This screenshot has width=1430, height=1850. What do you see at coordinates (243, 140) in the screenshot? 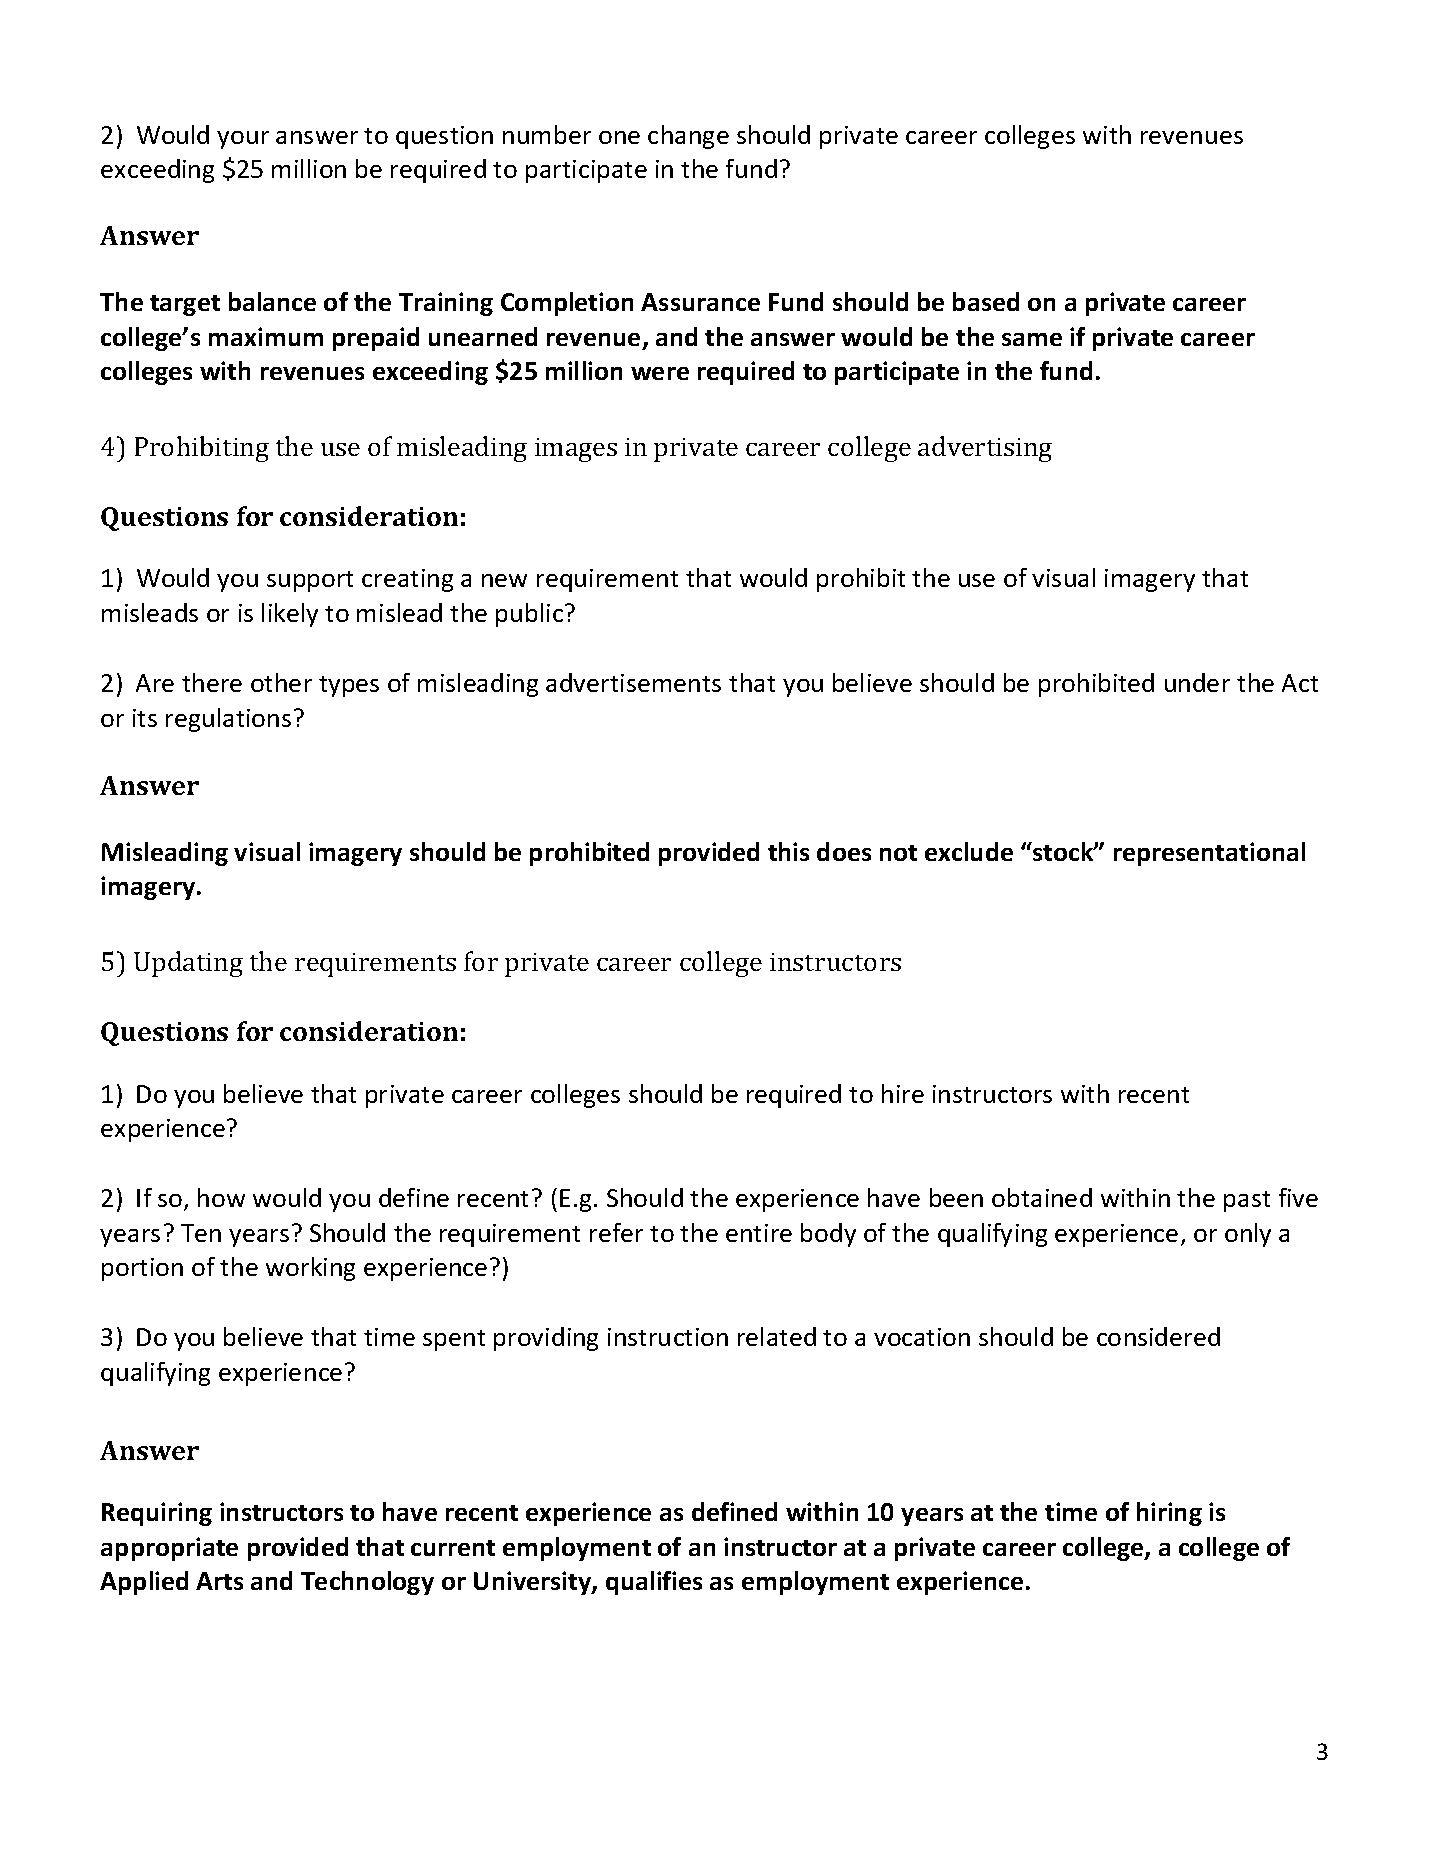
I see `your` at bounding box center [243, 140].
